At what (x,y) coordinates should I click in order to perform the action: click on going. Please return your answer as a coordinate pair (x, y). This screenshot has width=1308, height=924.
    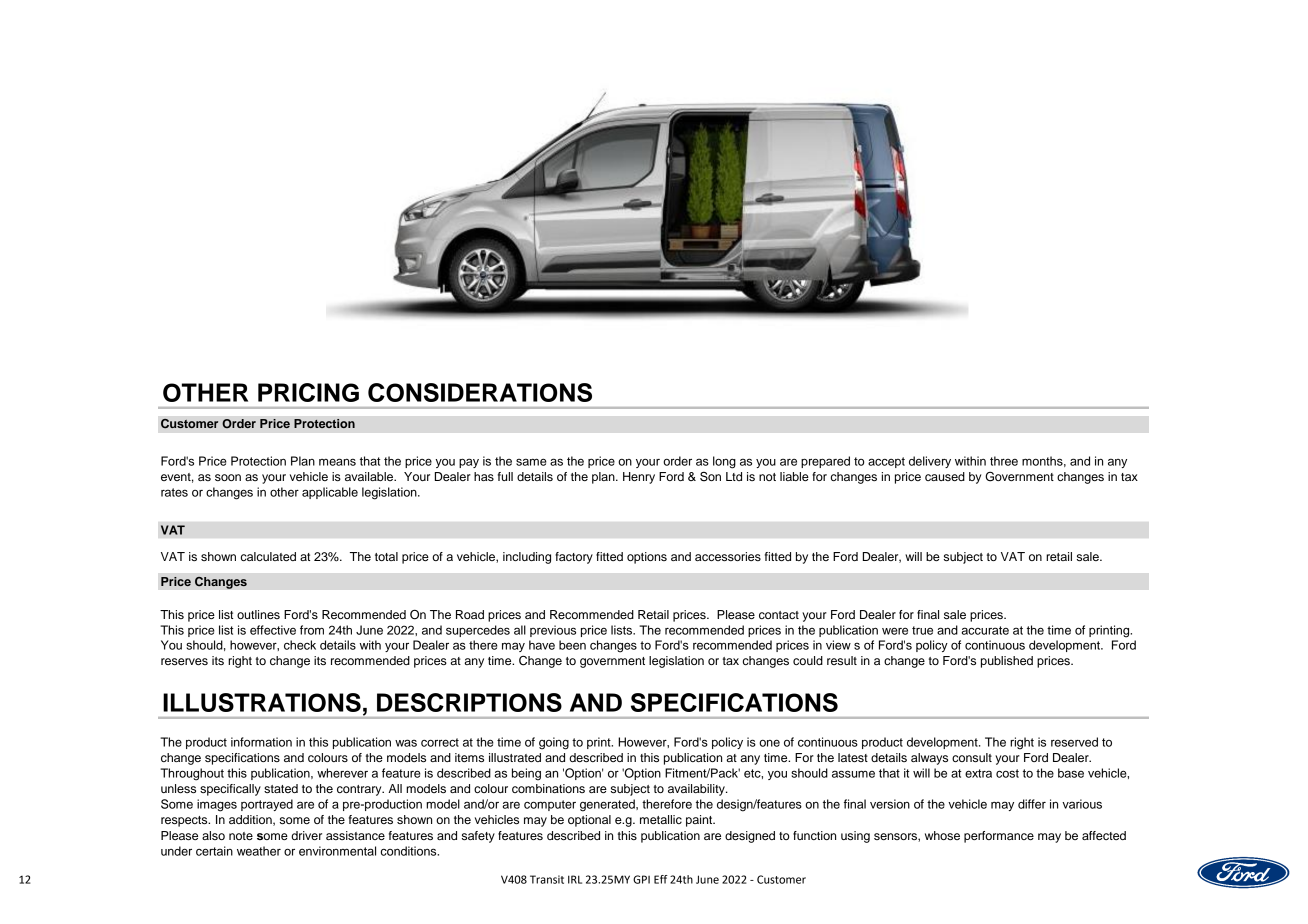
    Looking at the image, I should click on (554, 743).
